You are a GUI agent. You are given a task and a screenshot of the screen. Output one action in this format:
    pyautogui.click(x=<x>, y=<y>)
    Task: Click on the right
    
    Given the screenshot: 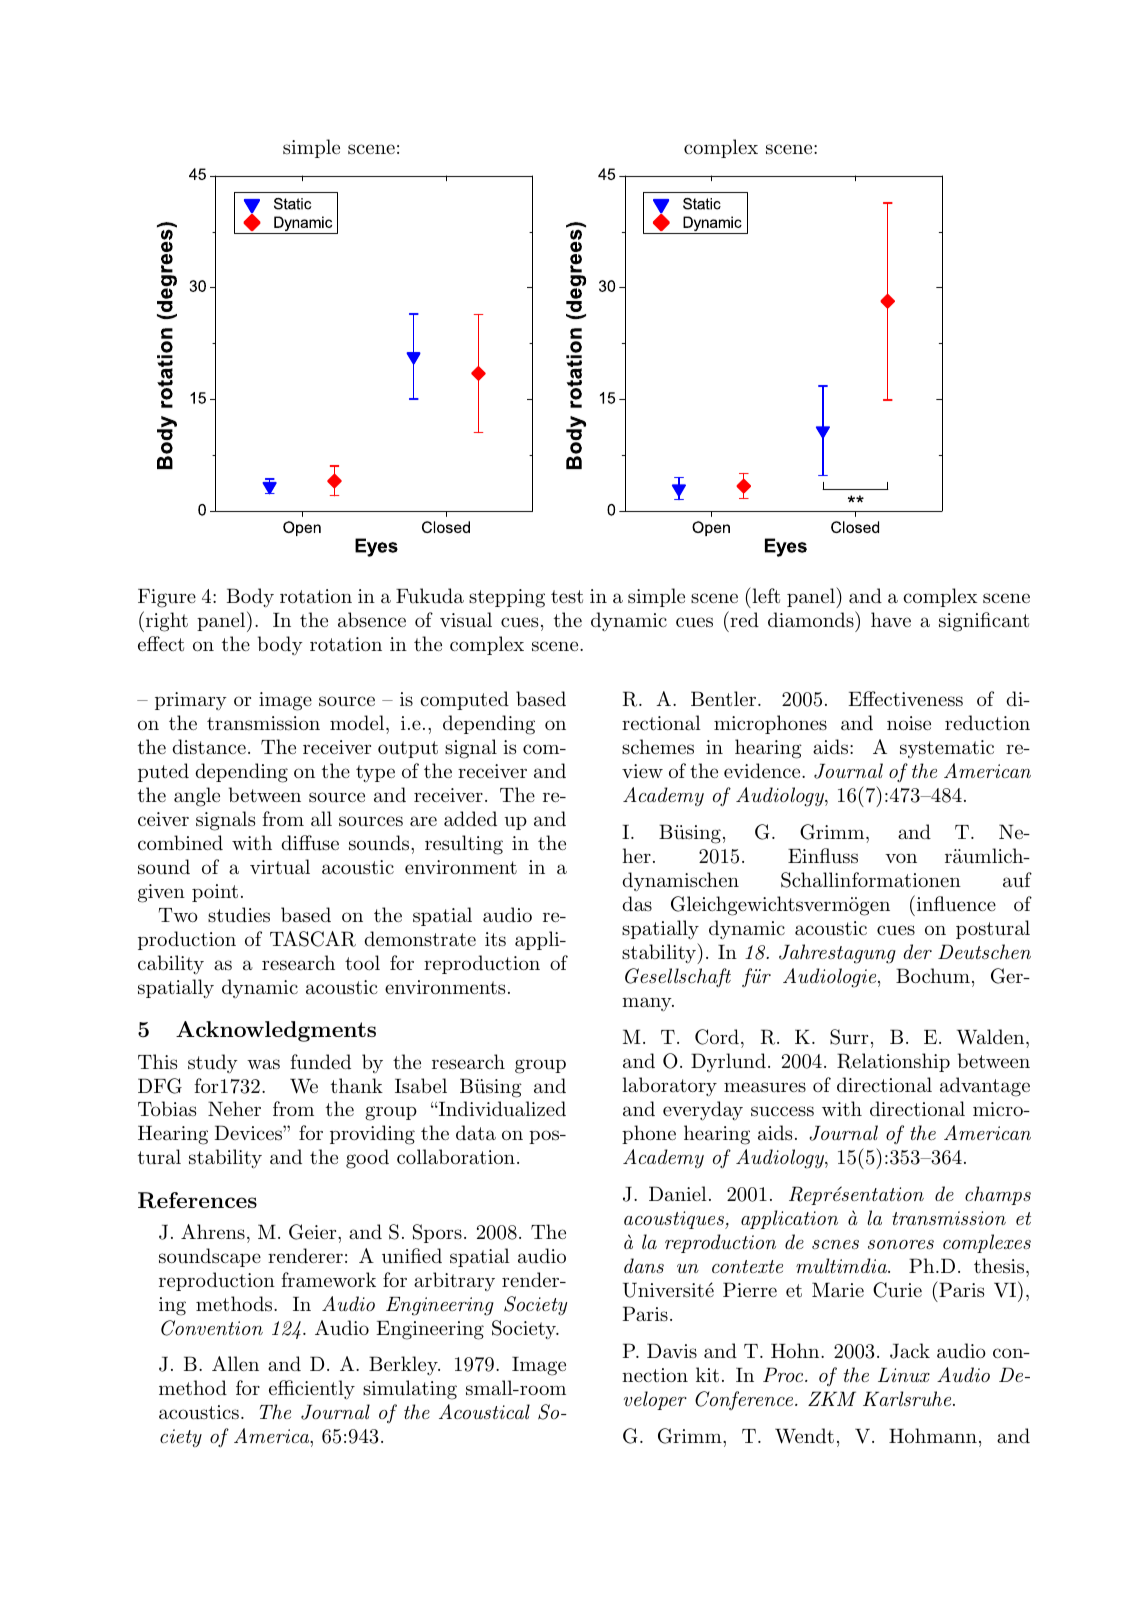 What is the action you would take?
    pyautogui.click(x=167, y=622)
